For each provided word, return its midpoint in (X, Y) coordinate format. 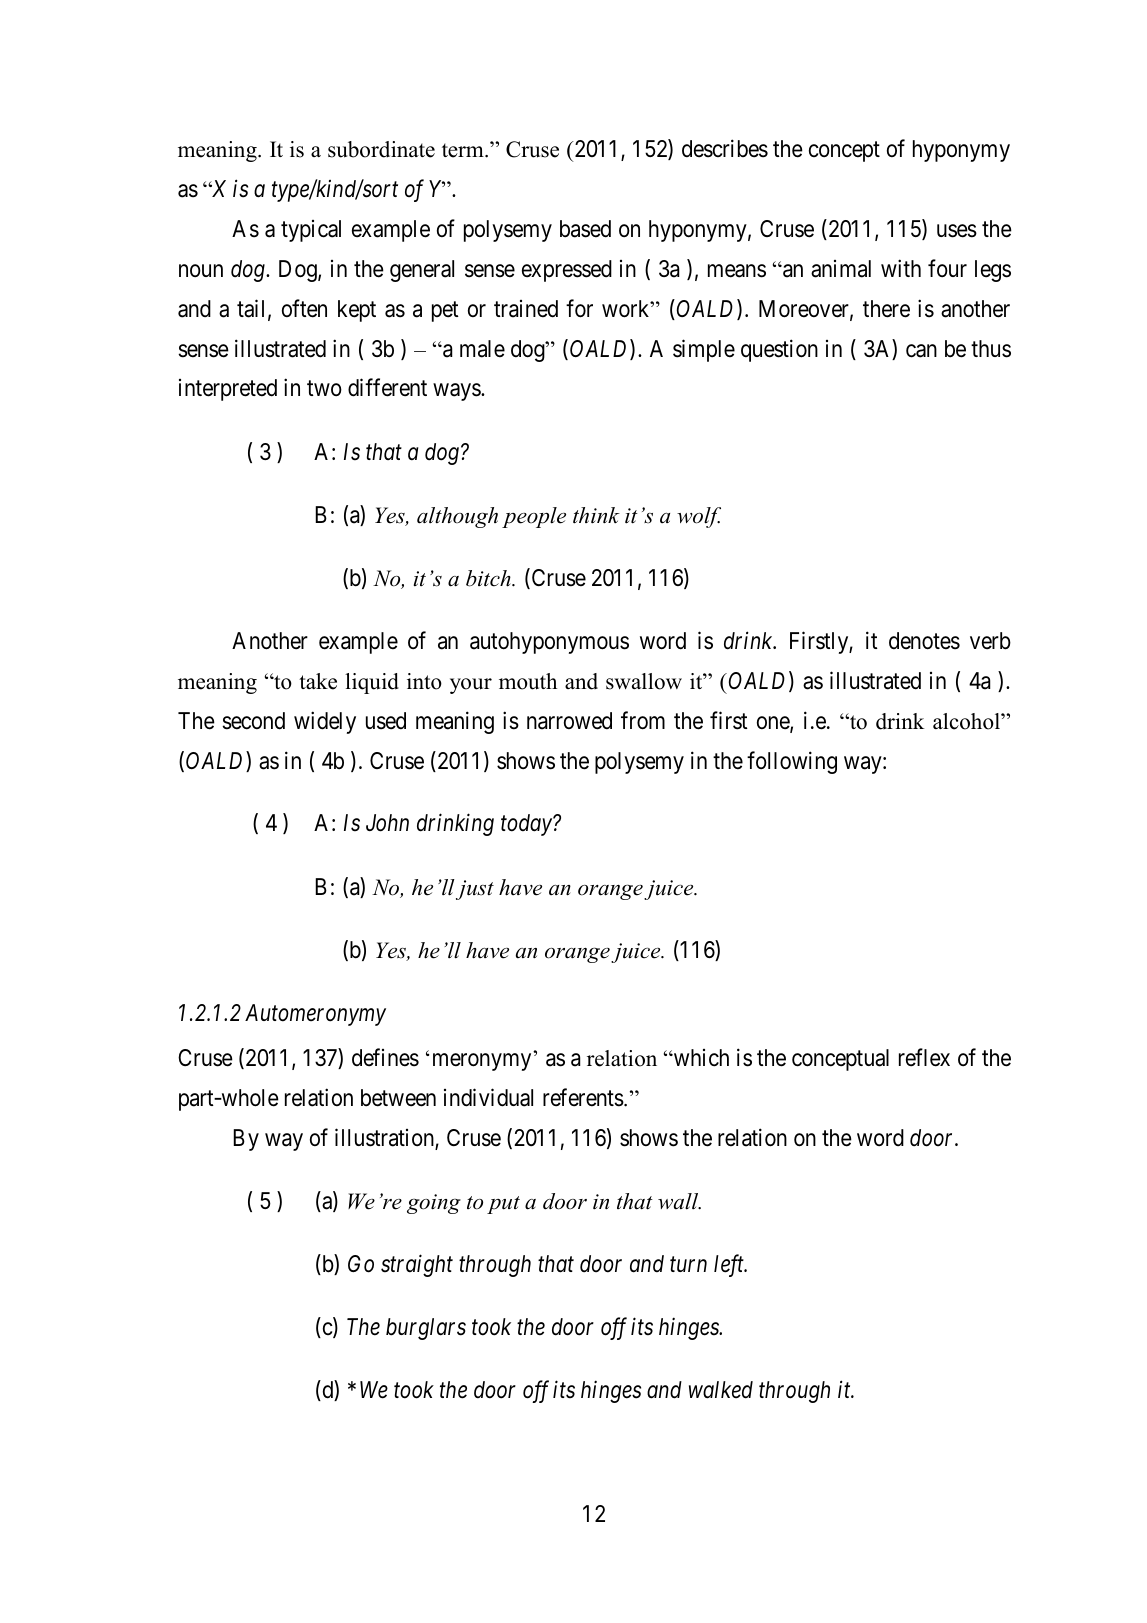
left (730, 1265)
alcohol (967, 721)
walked (721, 1390)
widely (325, 722)
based (585, 229)
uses (957, 231)
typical (311, 231)
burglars (426, 1329)
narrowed (569, 721)
